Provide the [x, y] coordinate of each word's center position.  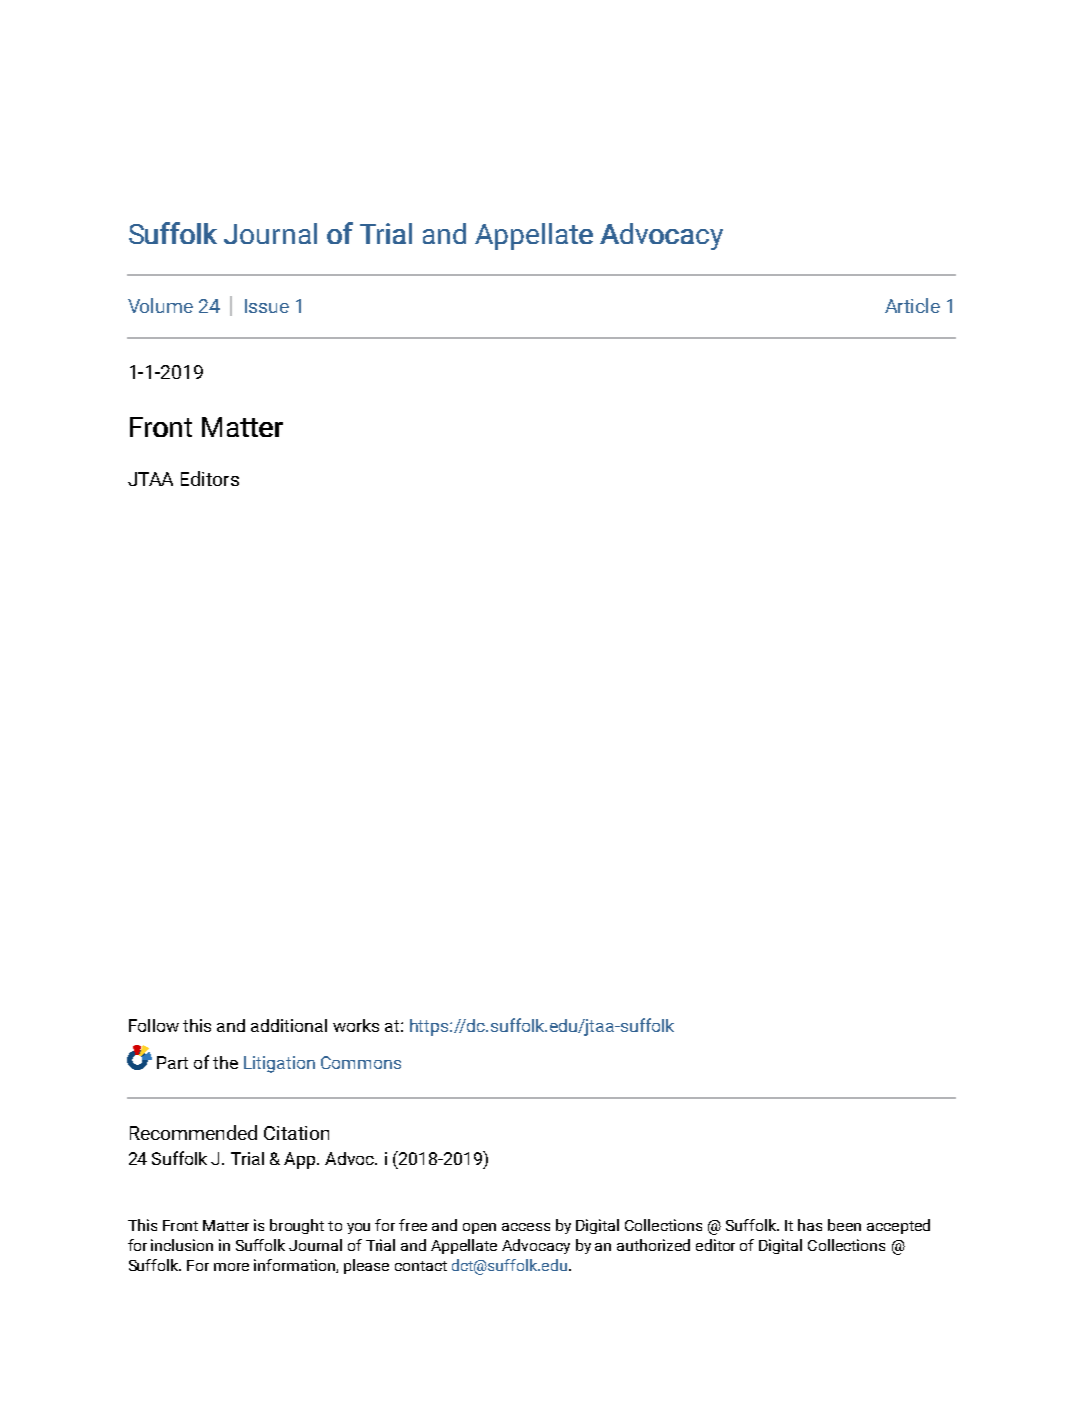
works [356, 1025]
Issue [267, 306]
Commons [361, 1062]
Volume [160, 305]
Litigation [279, 1064]
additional [289, 1025]
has [810, 1225]
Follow [154, 1025]
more [231, 1267]
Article [912, 305]
